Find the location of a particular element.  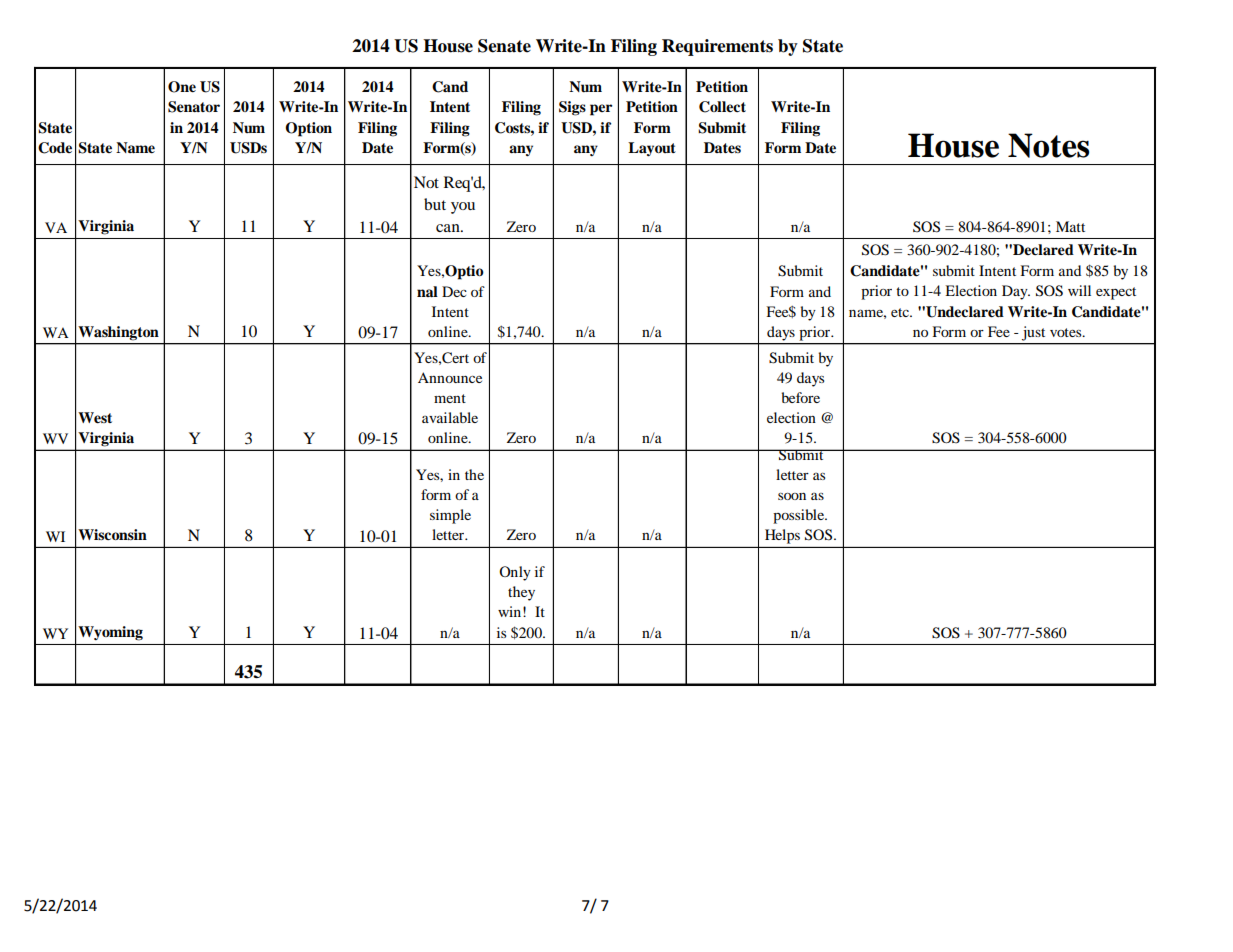

Notes is located at coordinates (1048, 145).
